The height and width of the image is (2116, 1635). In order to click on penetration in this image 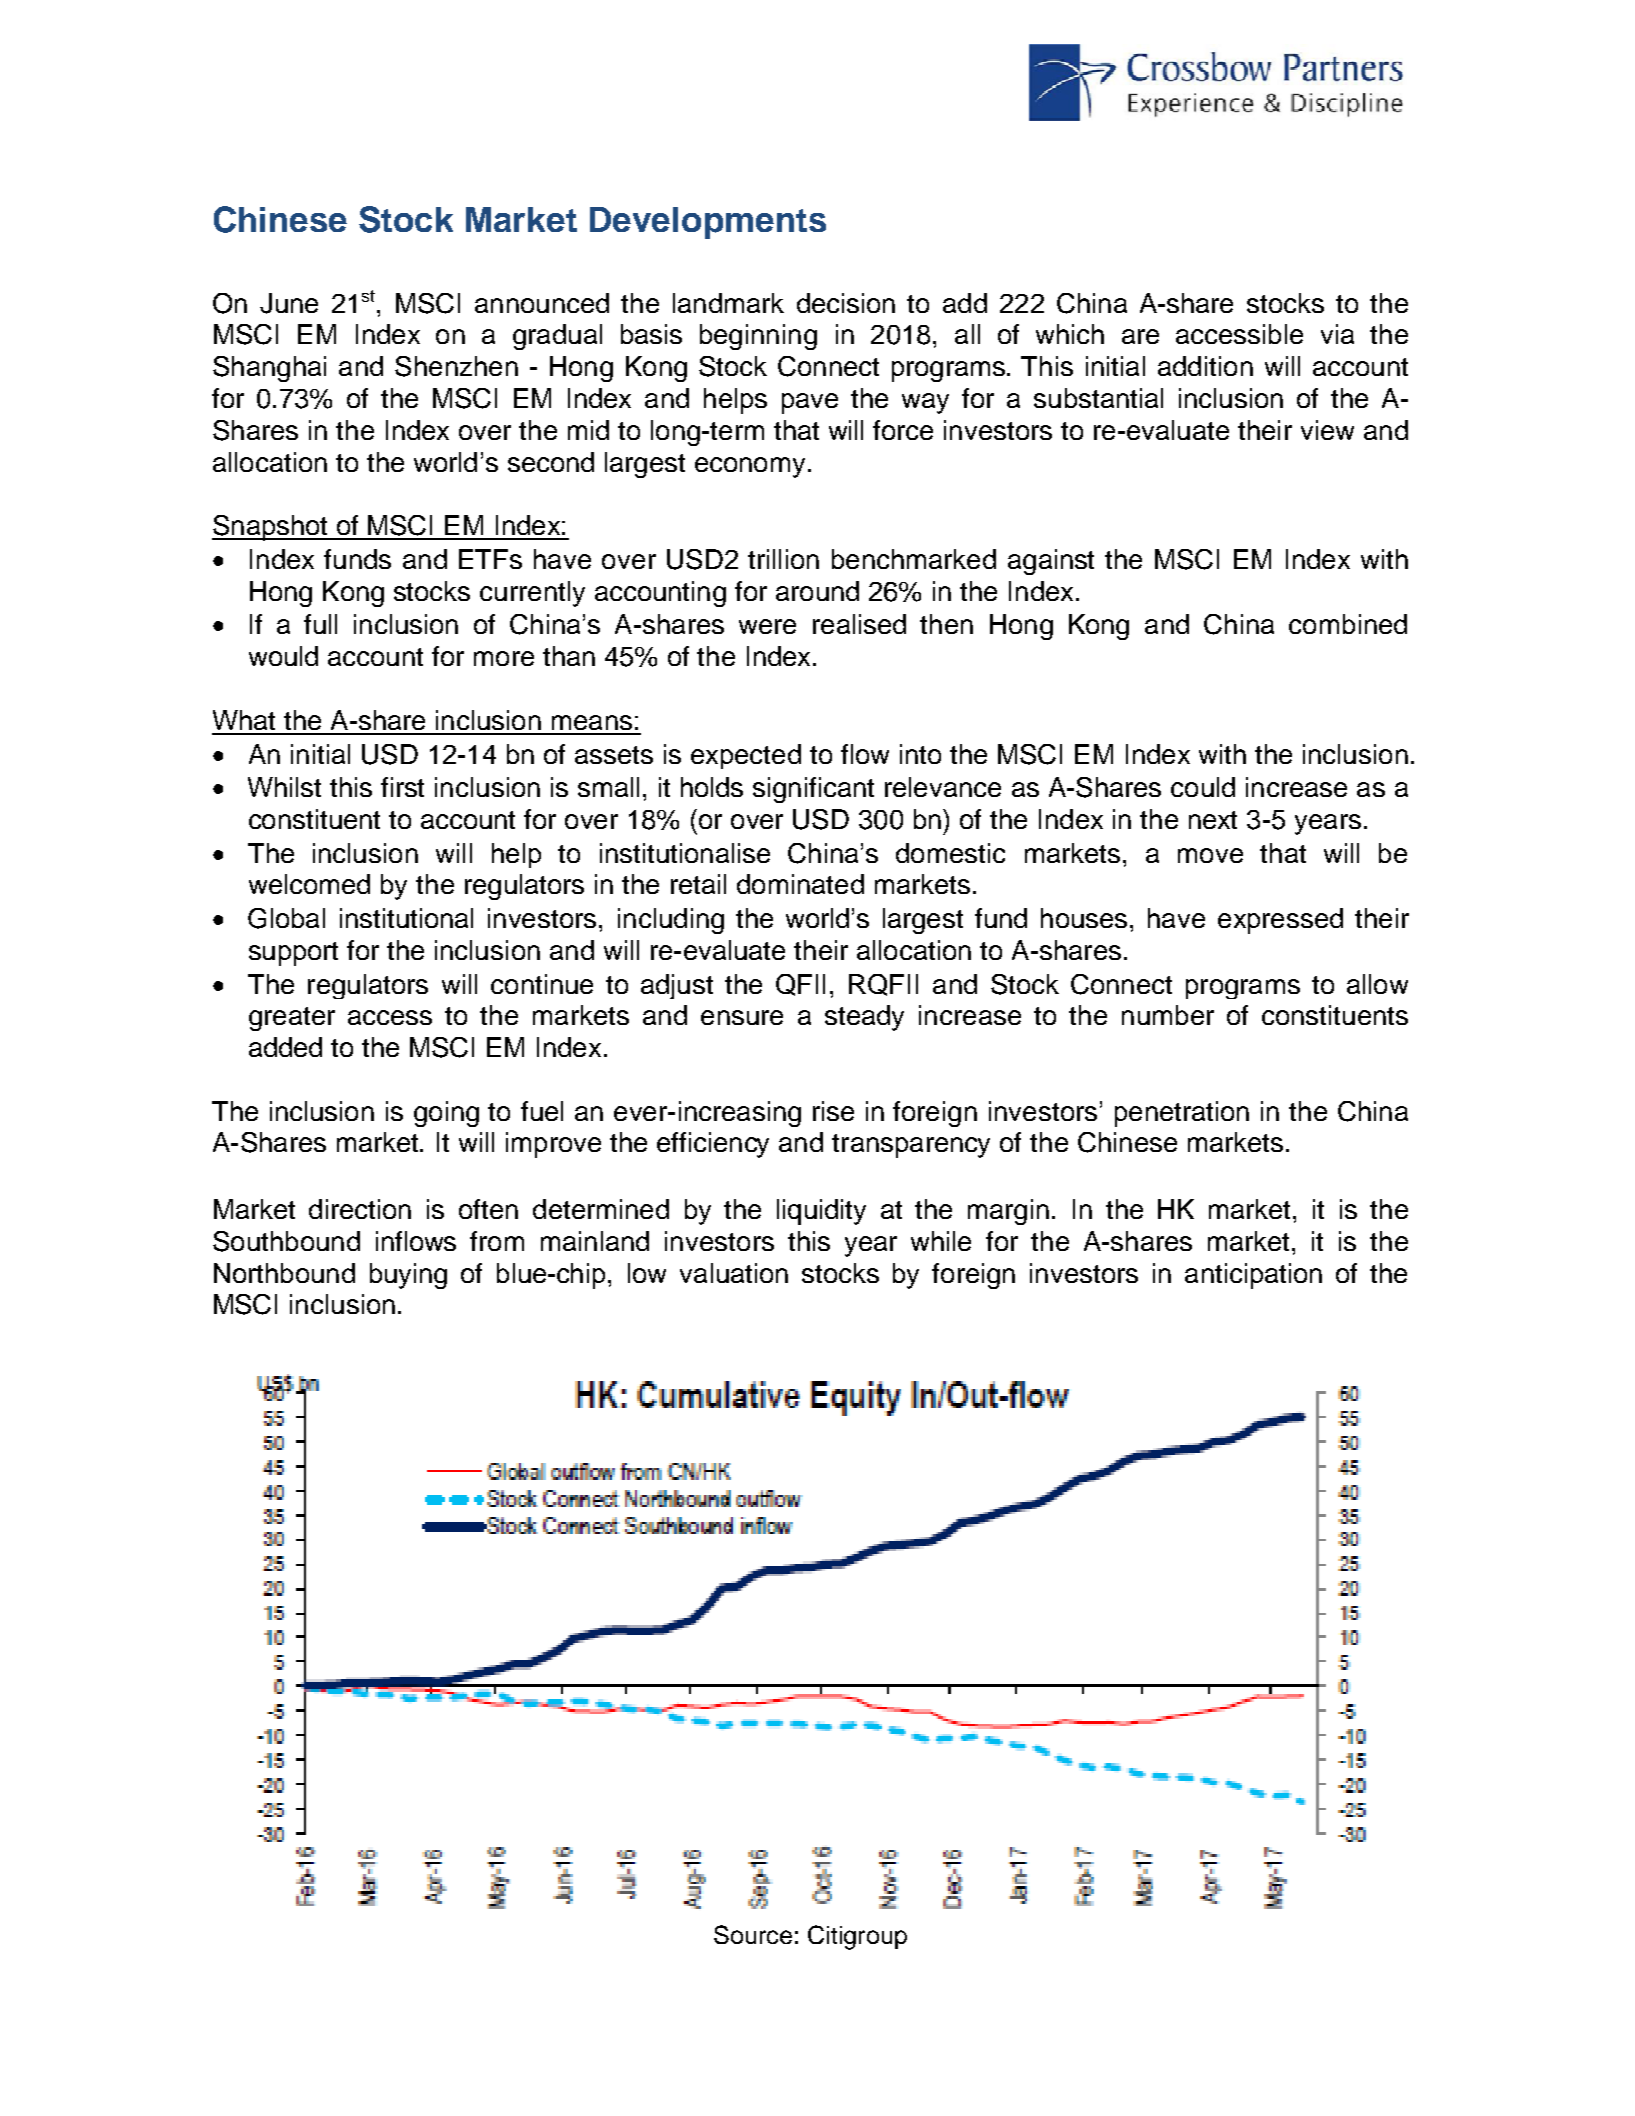, I will do `click(1182, 1114)`.
